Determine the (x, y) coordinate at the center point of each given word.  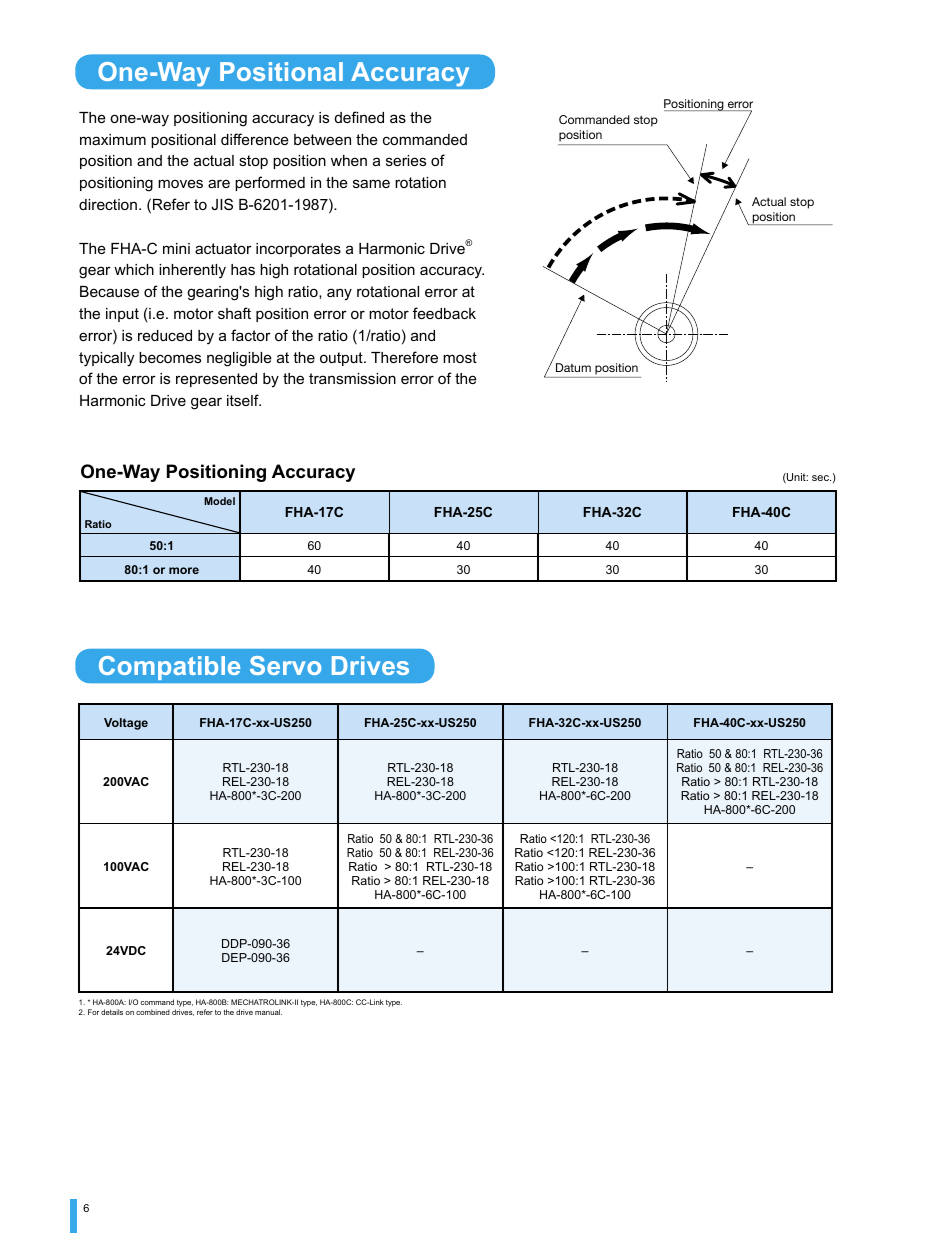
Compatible (169, 668)
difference (255, 139)
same (371, 183)
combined (153, 1012)
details (112, 1012)
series (406, 160)
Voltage (126, 724)
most (460, 357)
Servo (285, 665)
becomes (170, 357)
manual (268, 1012)
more (184, 570)
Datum (573, 367)
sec (821, 478)
